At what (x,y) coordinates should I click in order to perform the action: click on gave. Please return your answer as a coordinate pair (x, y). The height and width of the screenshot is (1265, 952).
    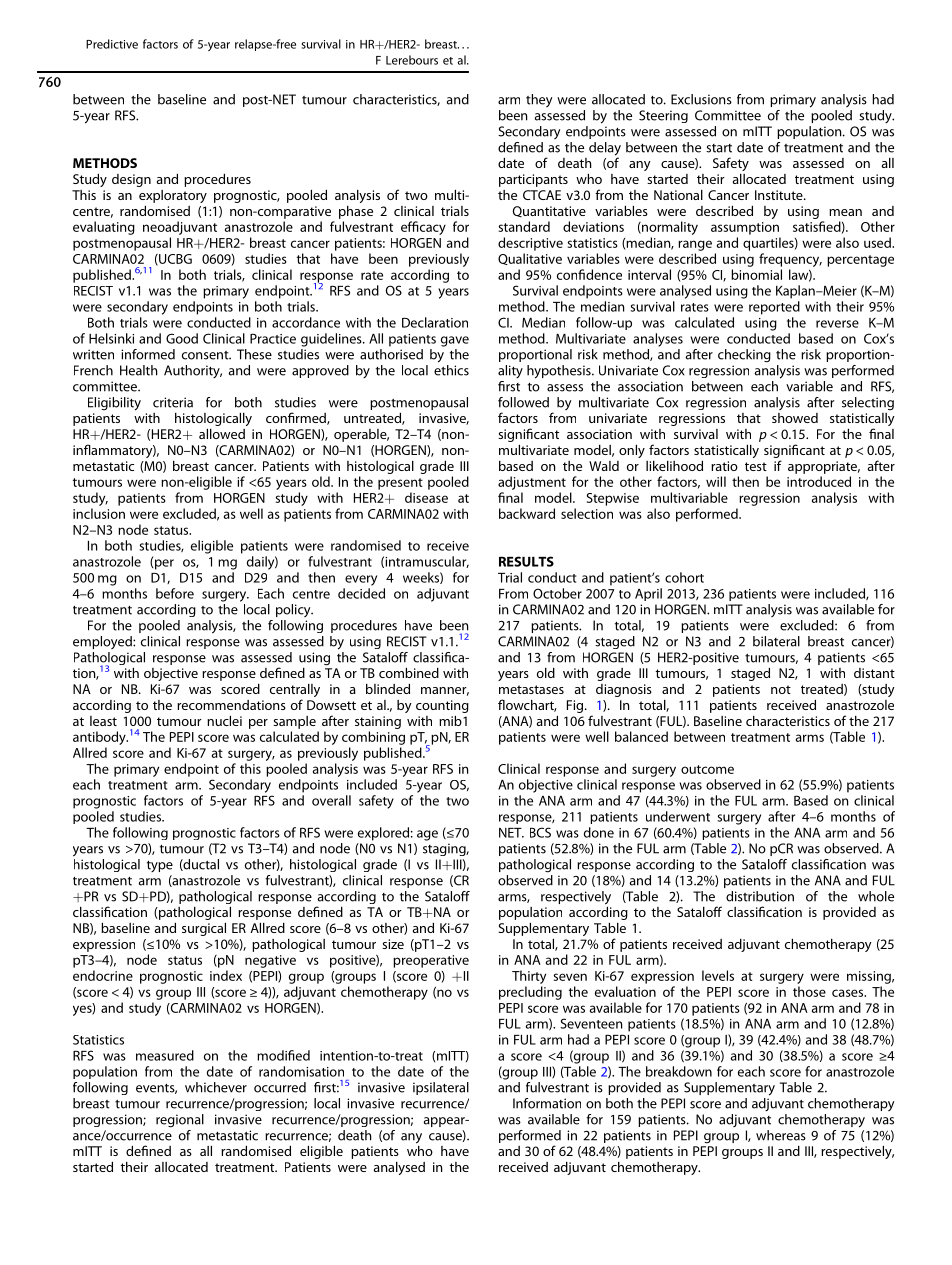
    Looking at the image, I should click on (455, 341).
